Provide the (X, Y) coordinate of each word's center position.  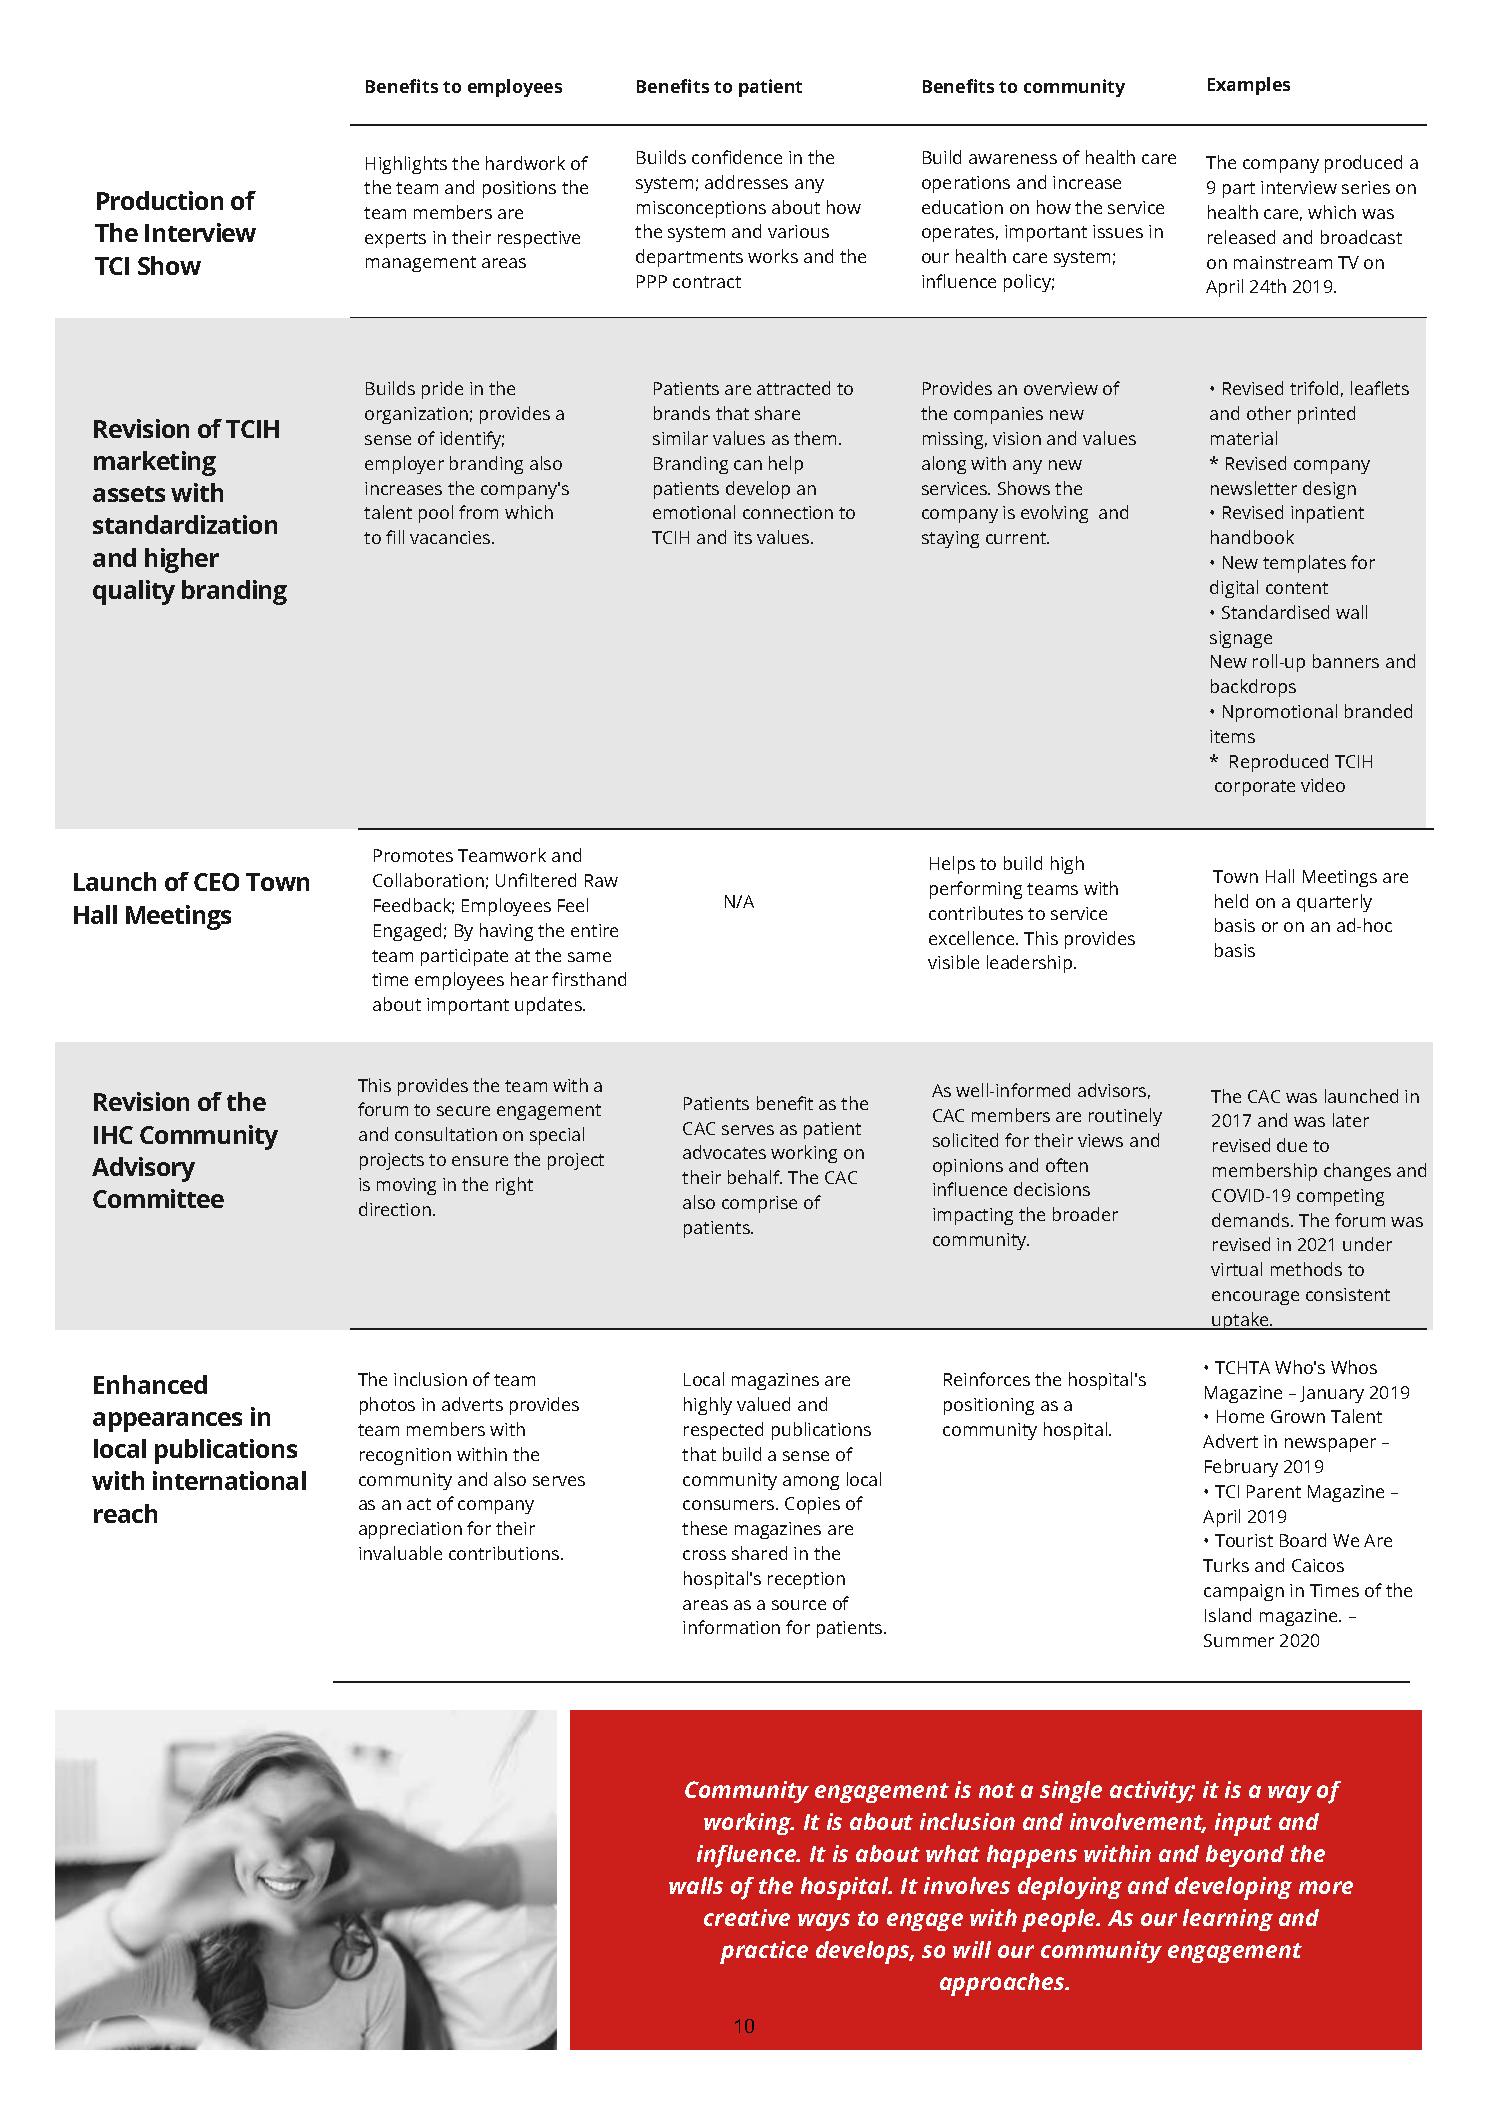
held (1231, 901)
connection (788, 512)
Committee (158, 1198)
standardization (185, 524)
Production (160, 200)
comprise (759, 1204)
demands (1252, 1220)
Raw (601, 880)
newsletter (1254, 488)
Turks (1226, 1565)
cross (704, 1555)
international (229, 1480)
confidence (737, 157)
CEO (216, 882)
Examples (1249, 86)
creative (747, 1917)
